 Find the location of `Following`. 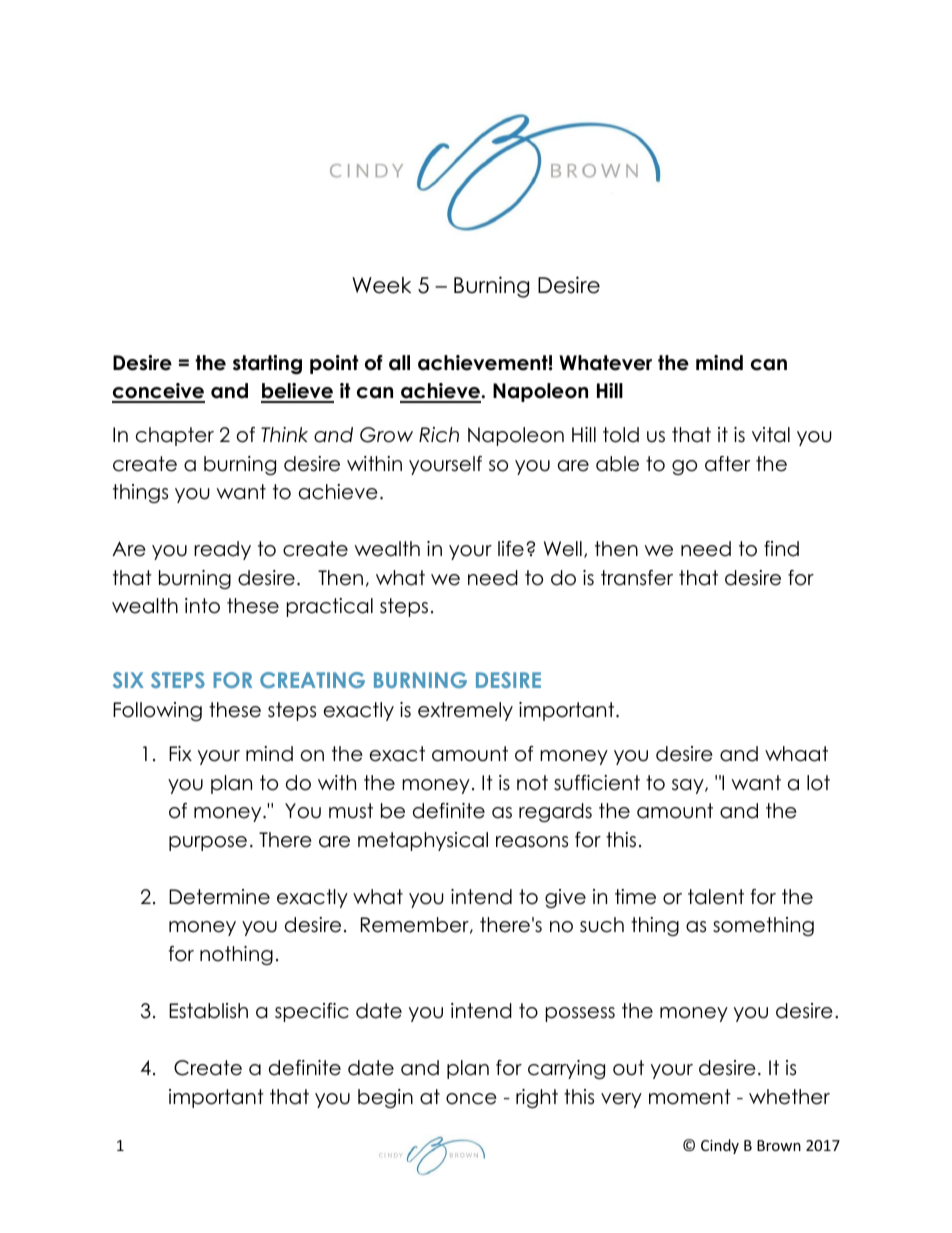

Following is located at coordinates (157, 711).
